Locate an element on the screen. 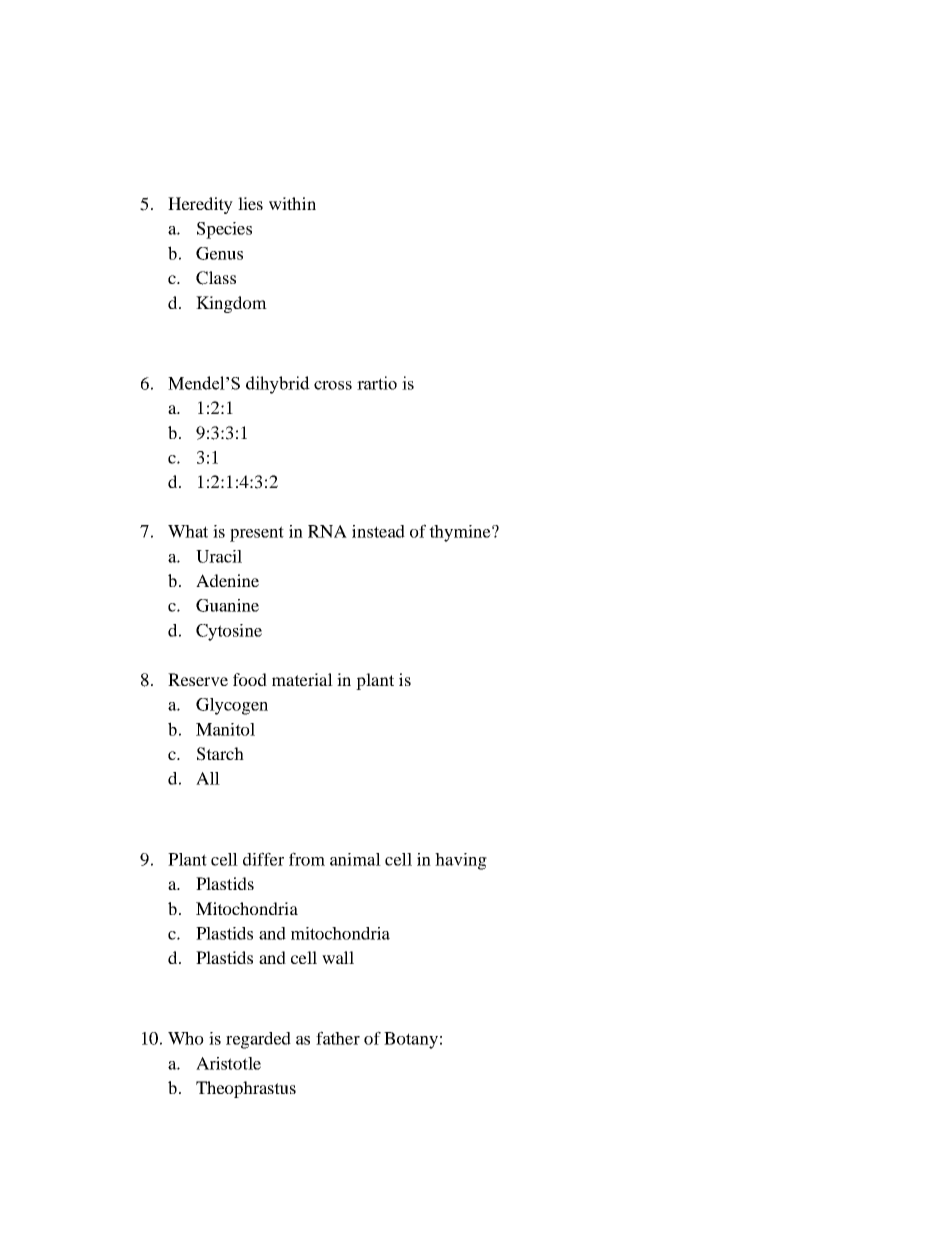  What is located at coordinates (188, 531).
